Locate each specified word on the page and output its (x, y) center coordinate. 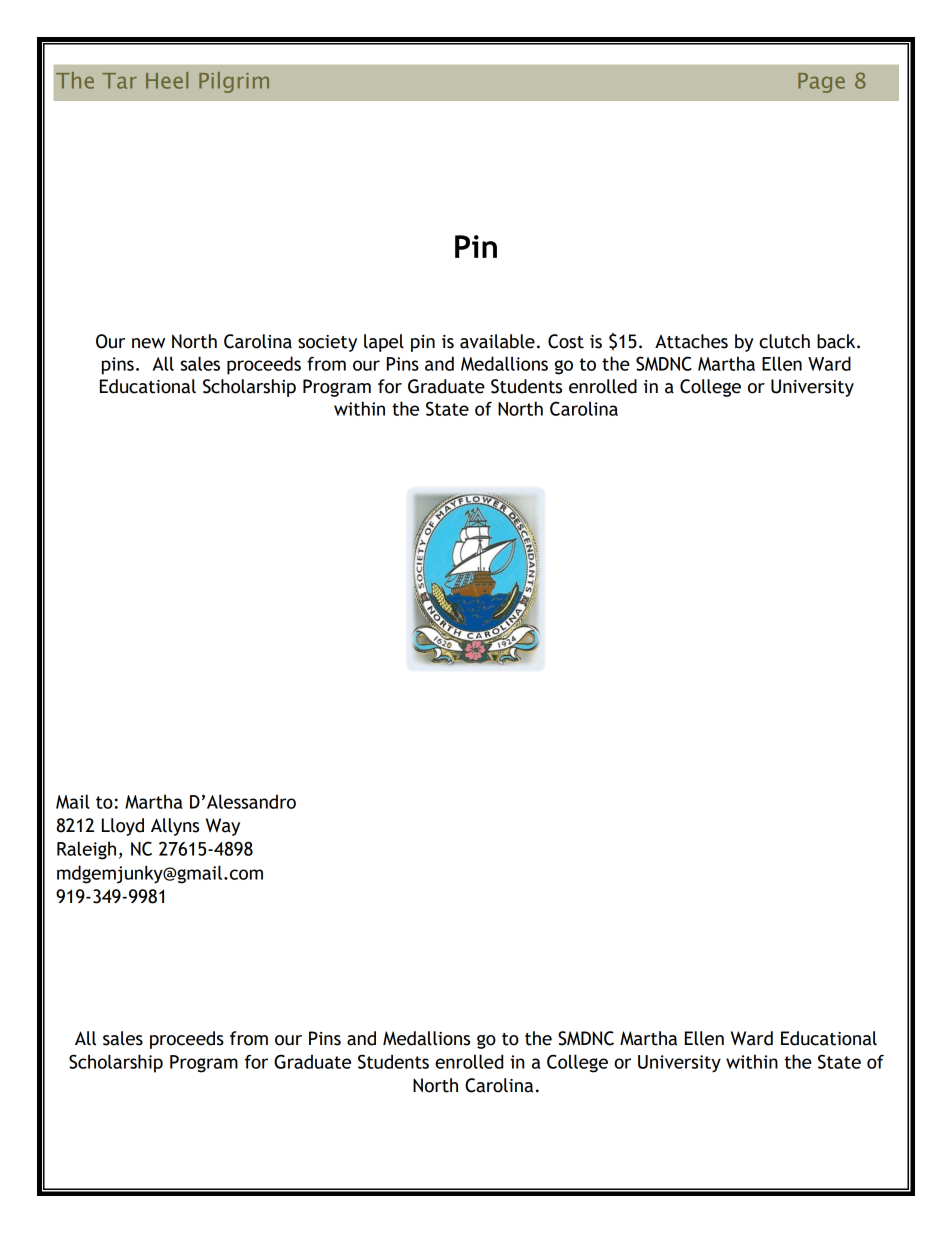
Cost (566, 341)
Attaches (691, 341)
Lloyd (123, 827)
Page (821, 83)
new (148, 343)
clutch (784, 341)
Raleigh (86, 850)
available (497, 341)
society (327, 343)
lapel (384, 343)
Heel (167, 80)
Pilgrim (234, 82)
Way (223, 827)
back (837, 341)
